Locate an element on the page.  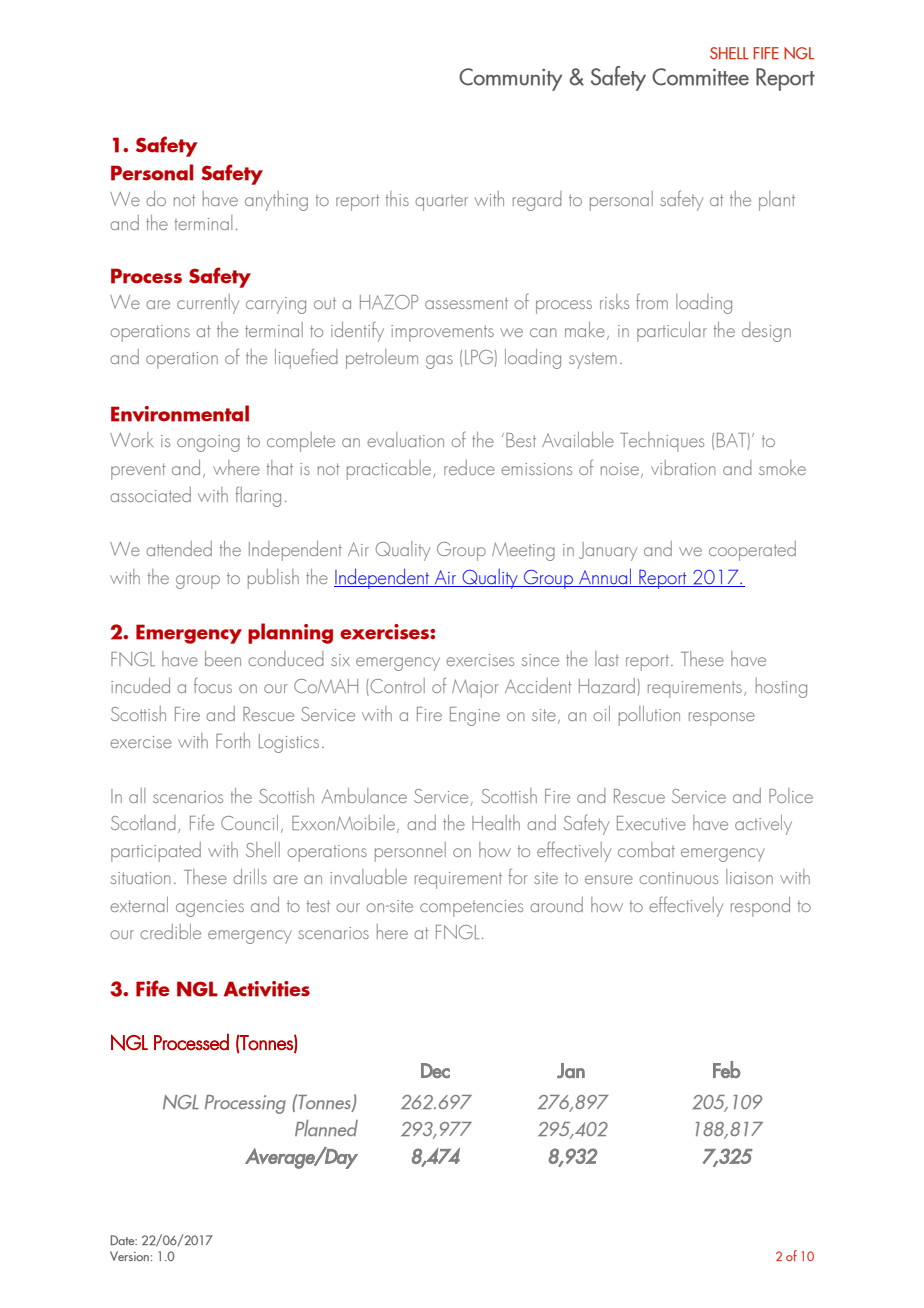
response is located at coordinates (722, 719).
